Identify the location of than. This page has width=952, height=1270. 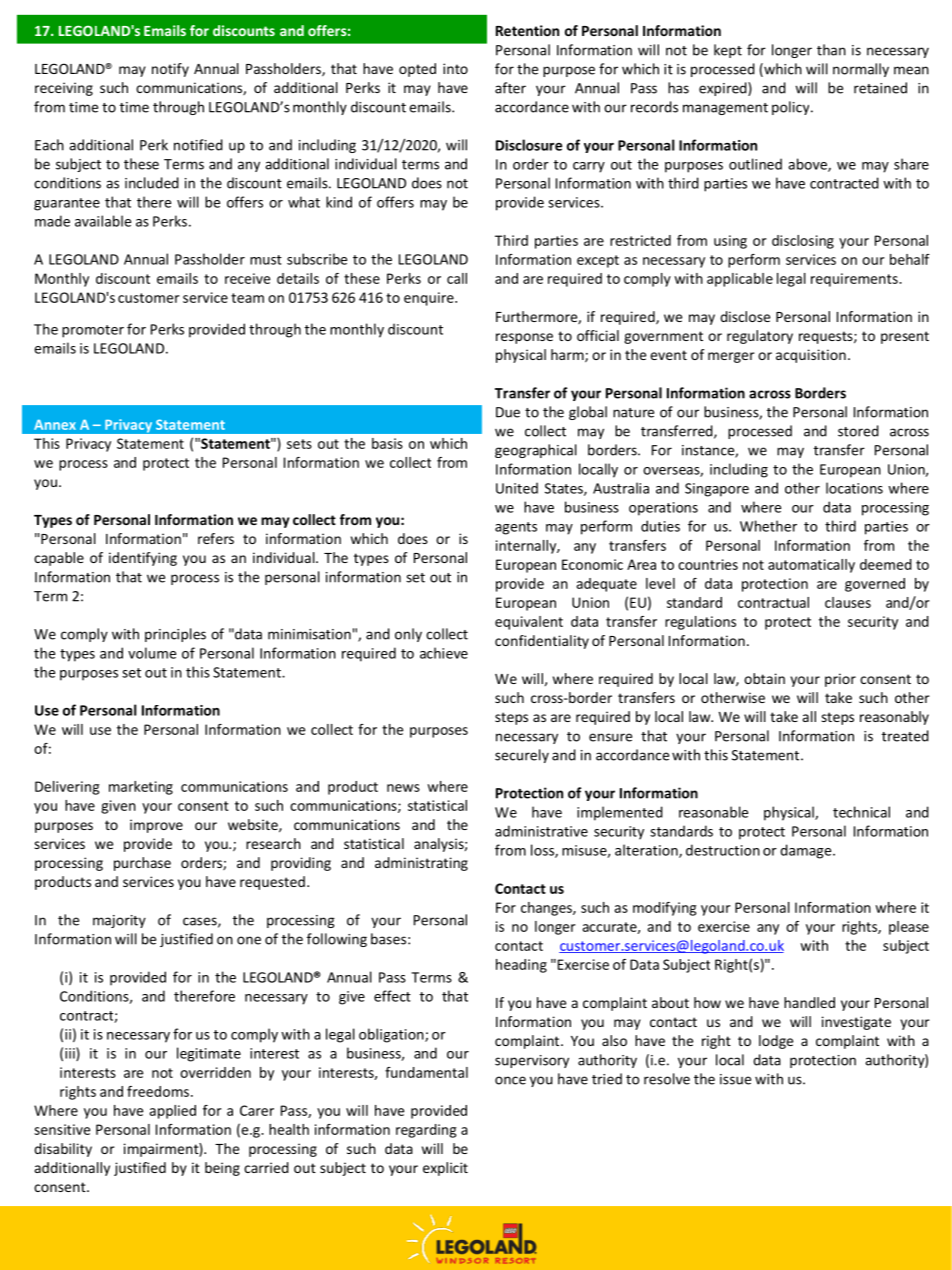
(831, 50).
